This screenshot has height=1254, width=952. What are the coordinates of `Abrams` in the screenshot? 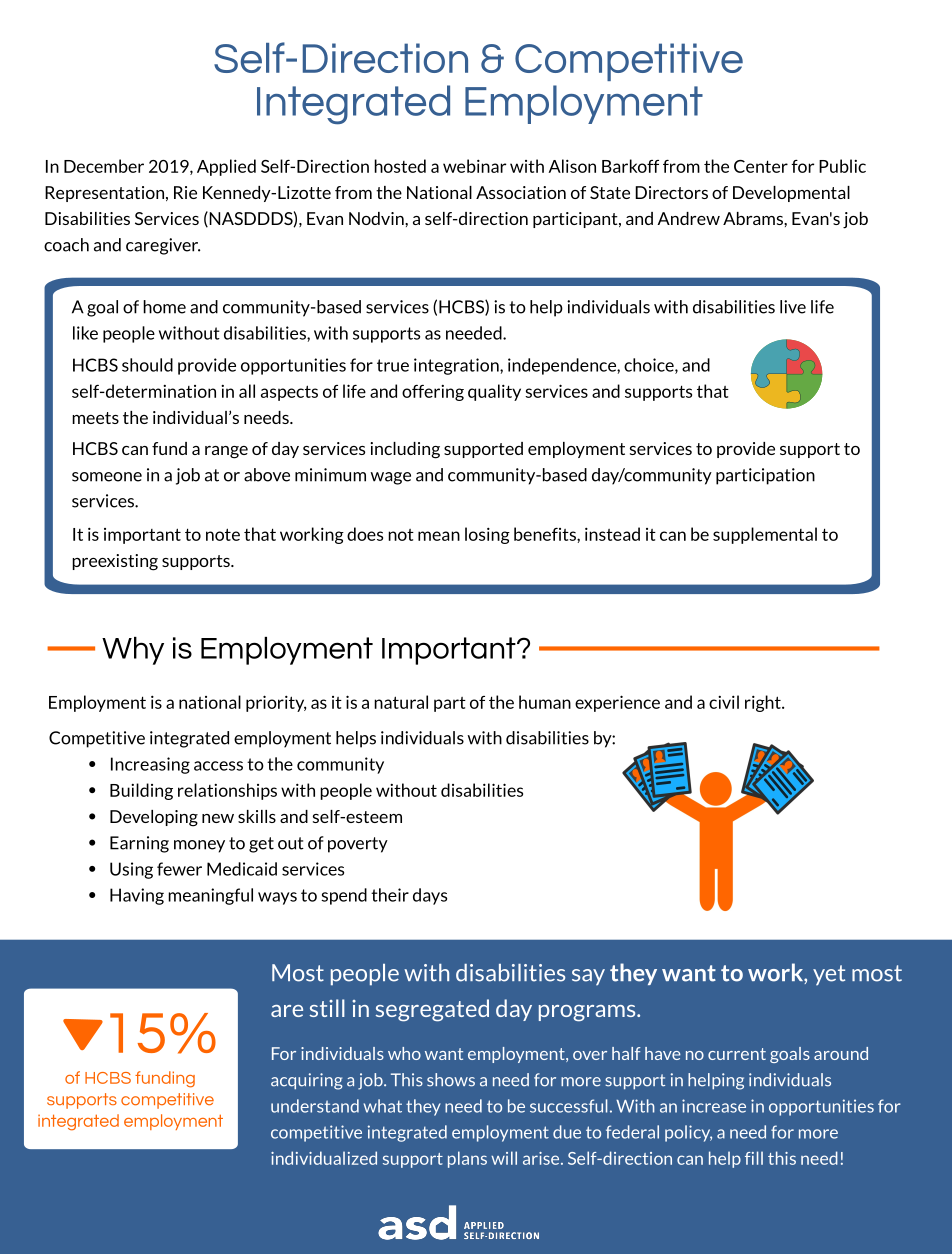 It's located at (754, 218).
